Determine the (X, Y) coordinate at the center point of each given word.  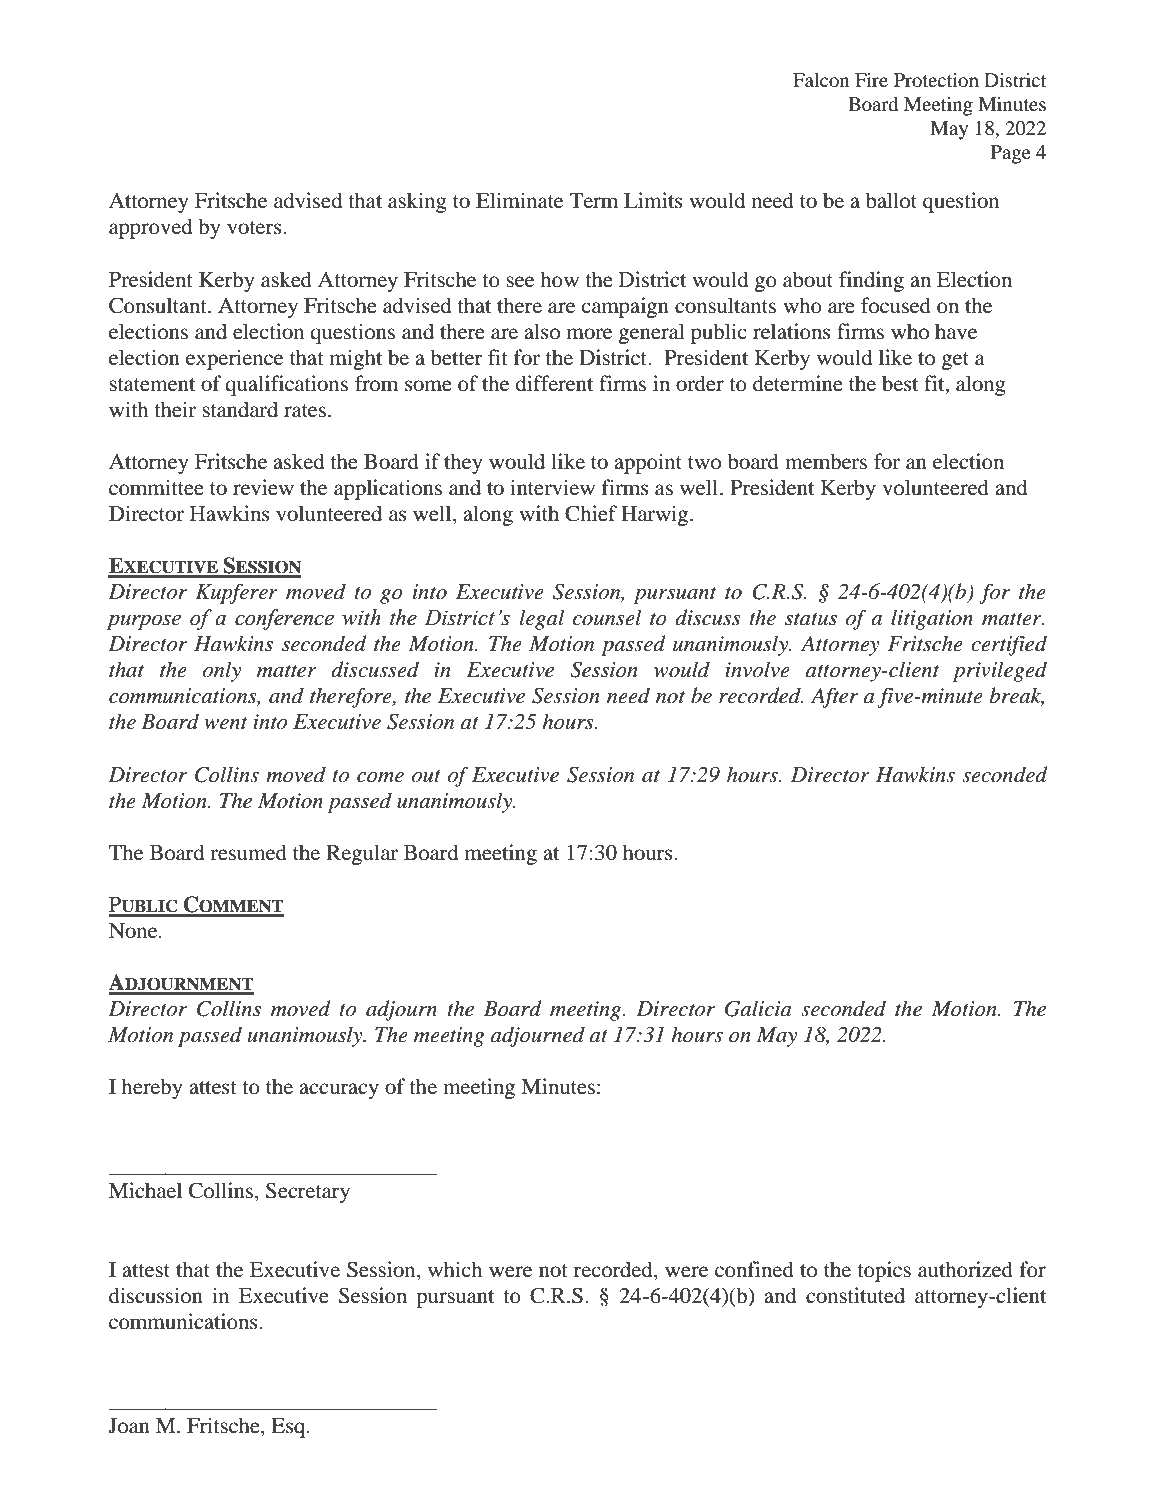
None (134, 931)
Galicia (758, 1008)
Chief (591, 513)
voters (255, 228)
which (455, 1269)
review (263, 487)
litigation (932, 619)
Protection (936, 80)
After (834, 697)
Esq (289, 1428)
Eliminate (519, 200)
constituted (855, 1295)
